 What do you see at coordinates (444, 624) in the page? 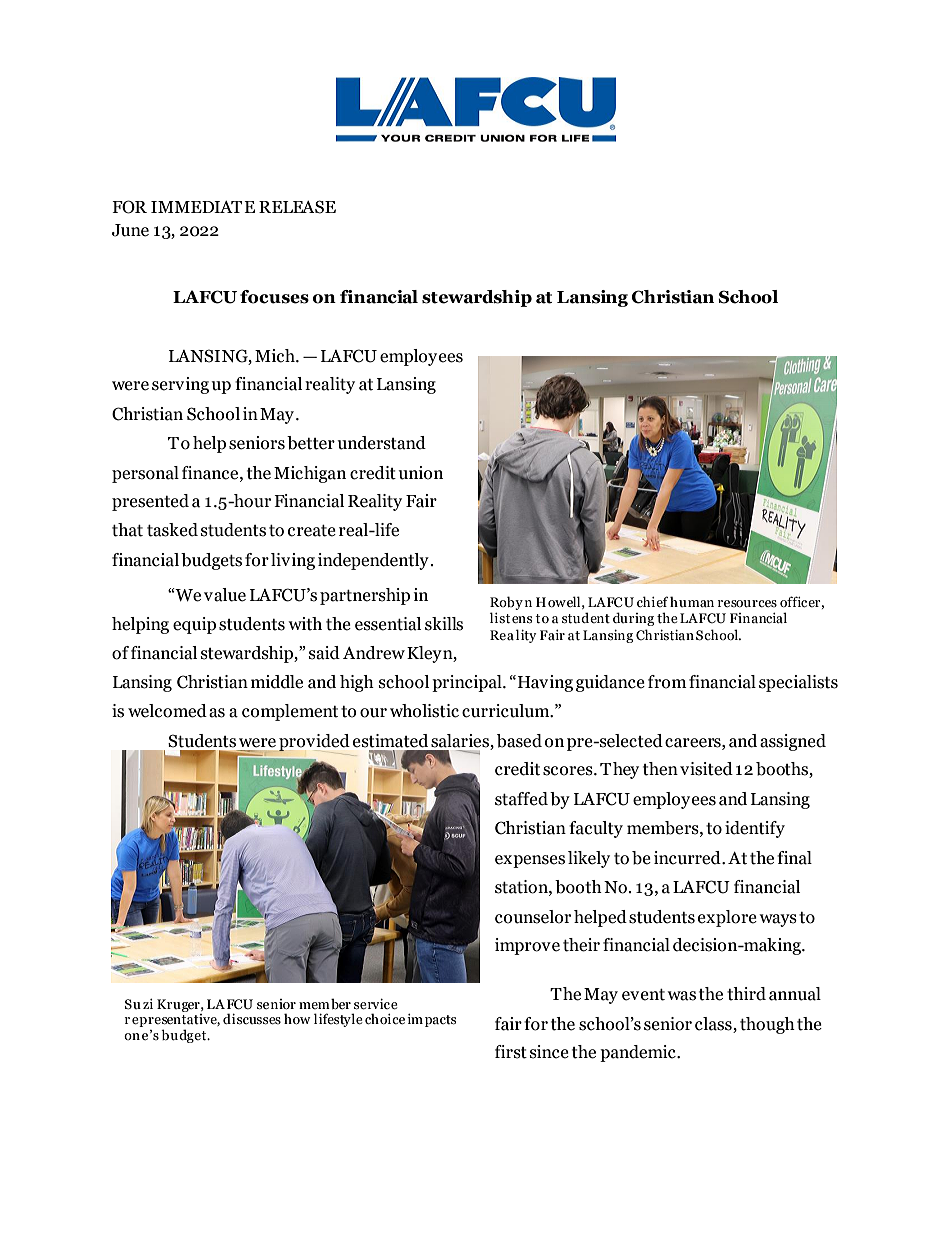
I see `skills` at bounding box center [444, 624].
